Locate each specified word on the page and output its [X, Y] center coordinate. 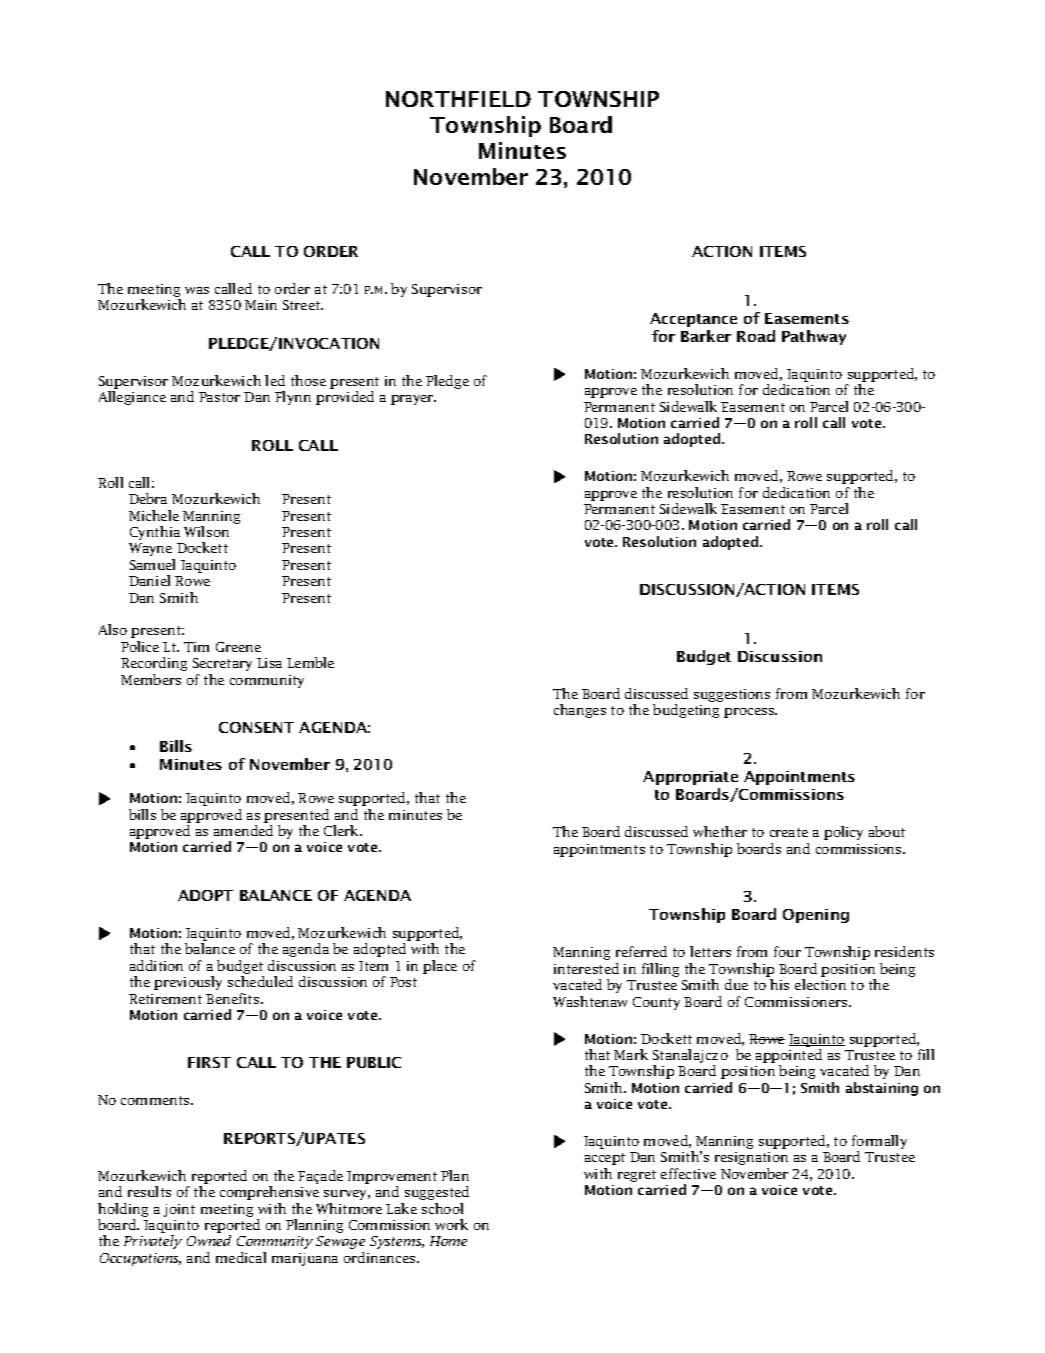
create [789, 832]
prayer [413, 400]
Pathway [814, 337]
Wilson [206, 531]
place [440, 967]
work [451, 1224]
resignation [751, 1158]
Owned [209, 1240]
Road [756, 336]
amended [243, 830]
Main [261, 305]
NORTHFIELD [458, 99]
